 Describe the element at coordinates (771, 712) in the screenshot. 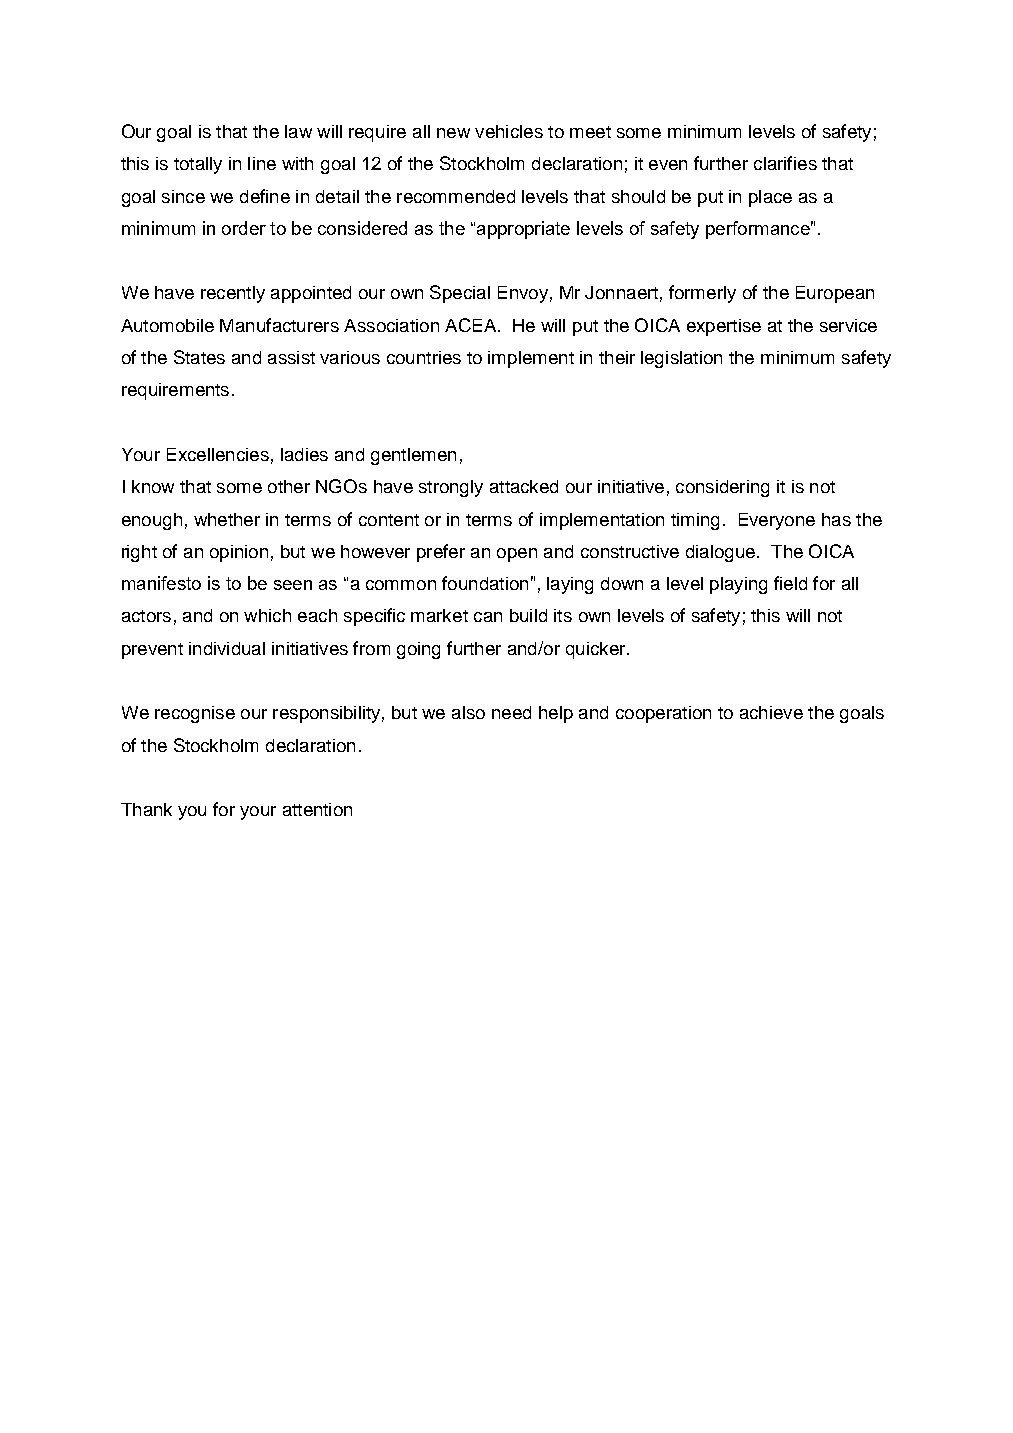

I see `achieve` at that location.
